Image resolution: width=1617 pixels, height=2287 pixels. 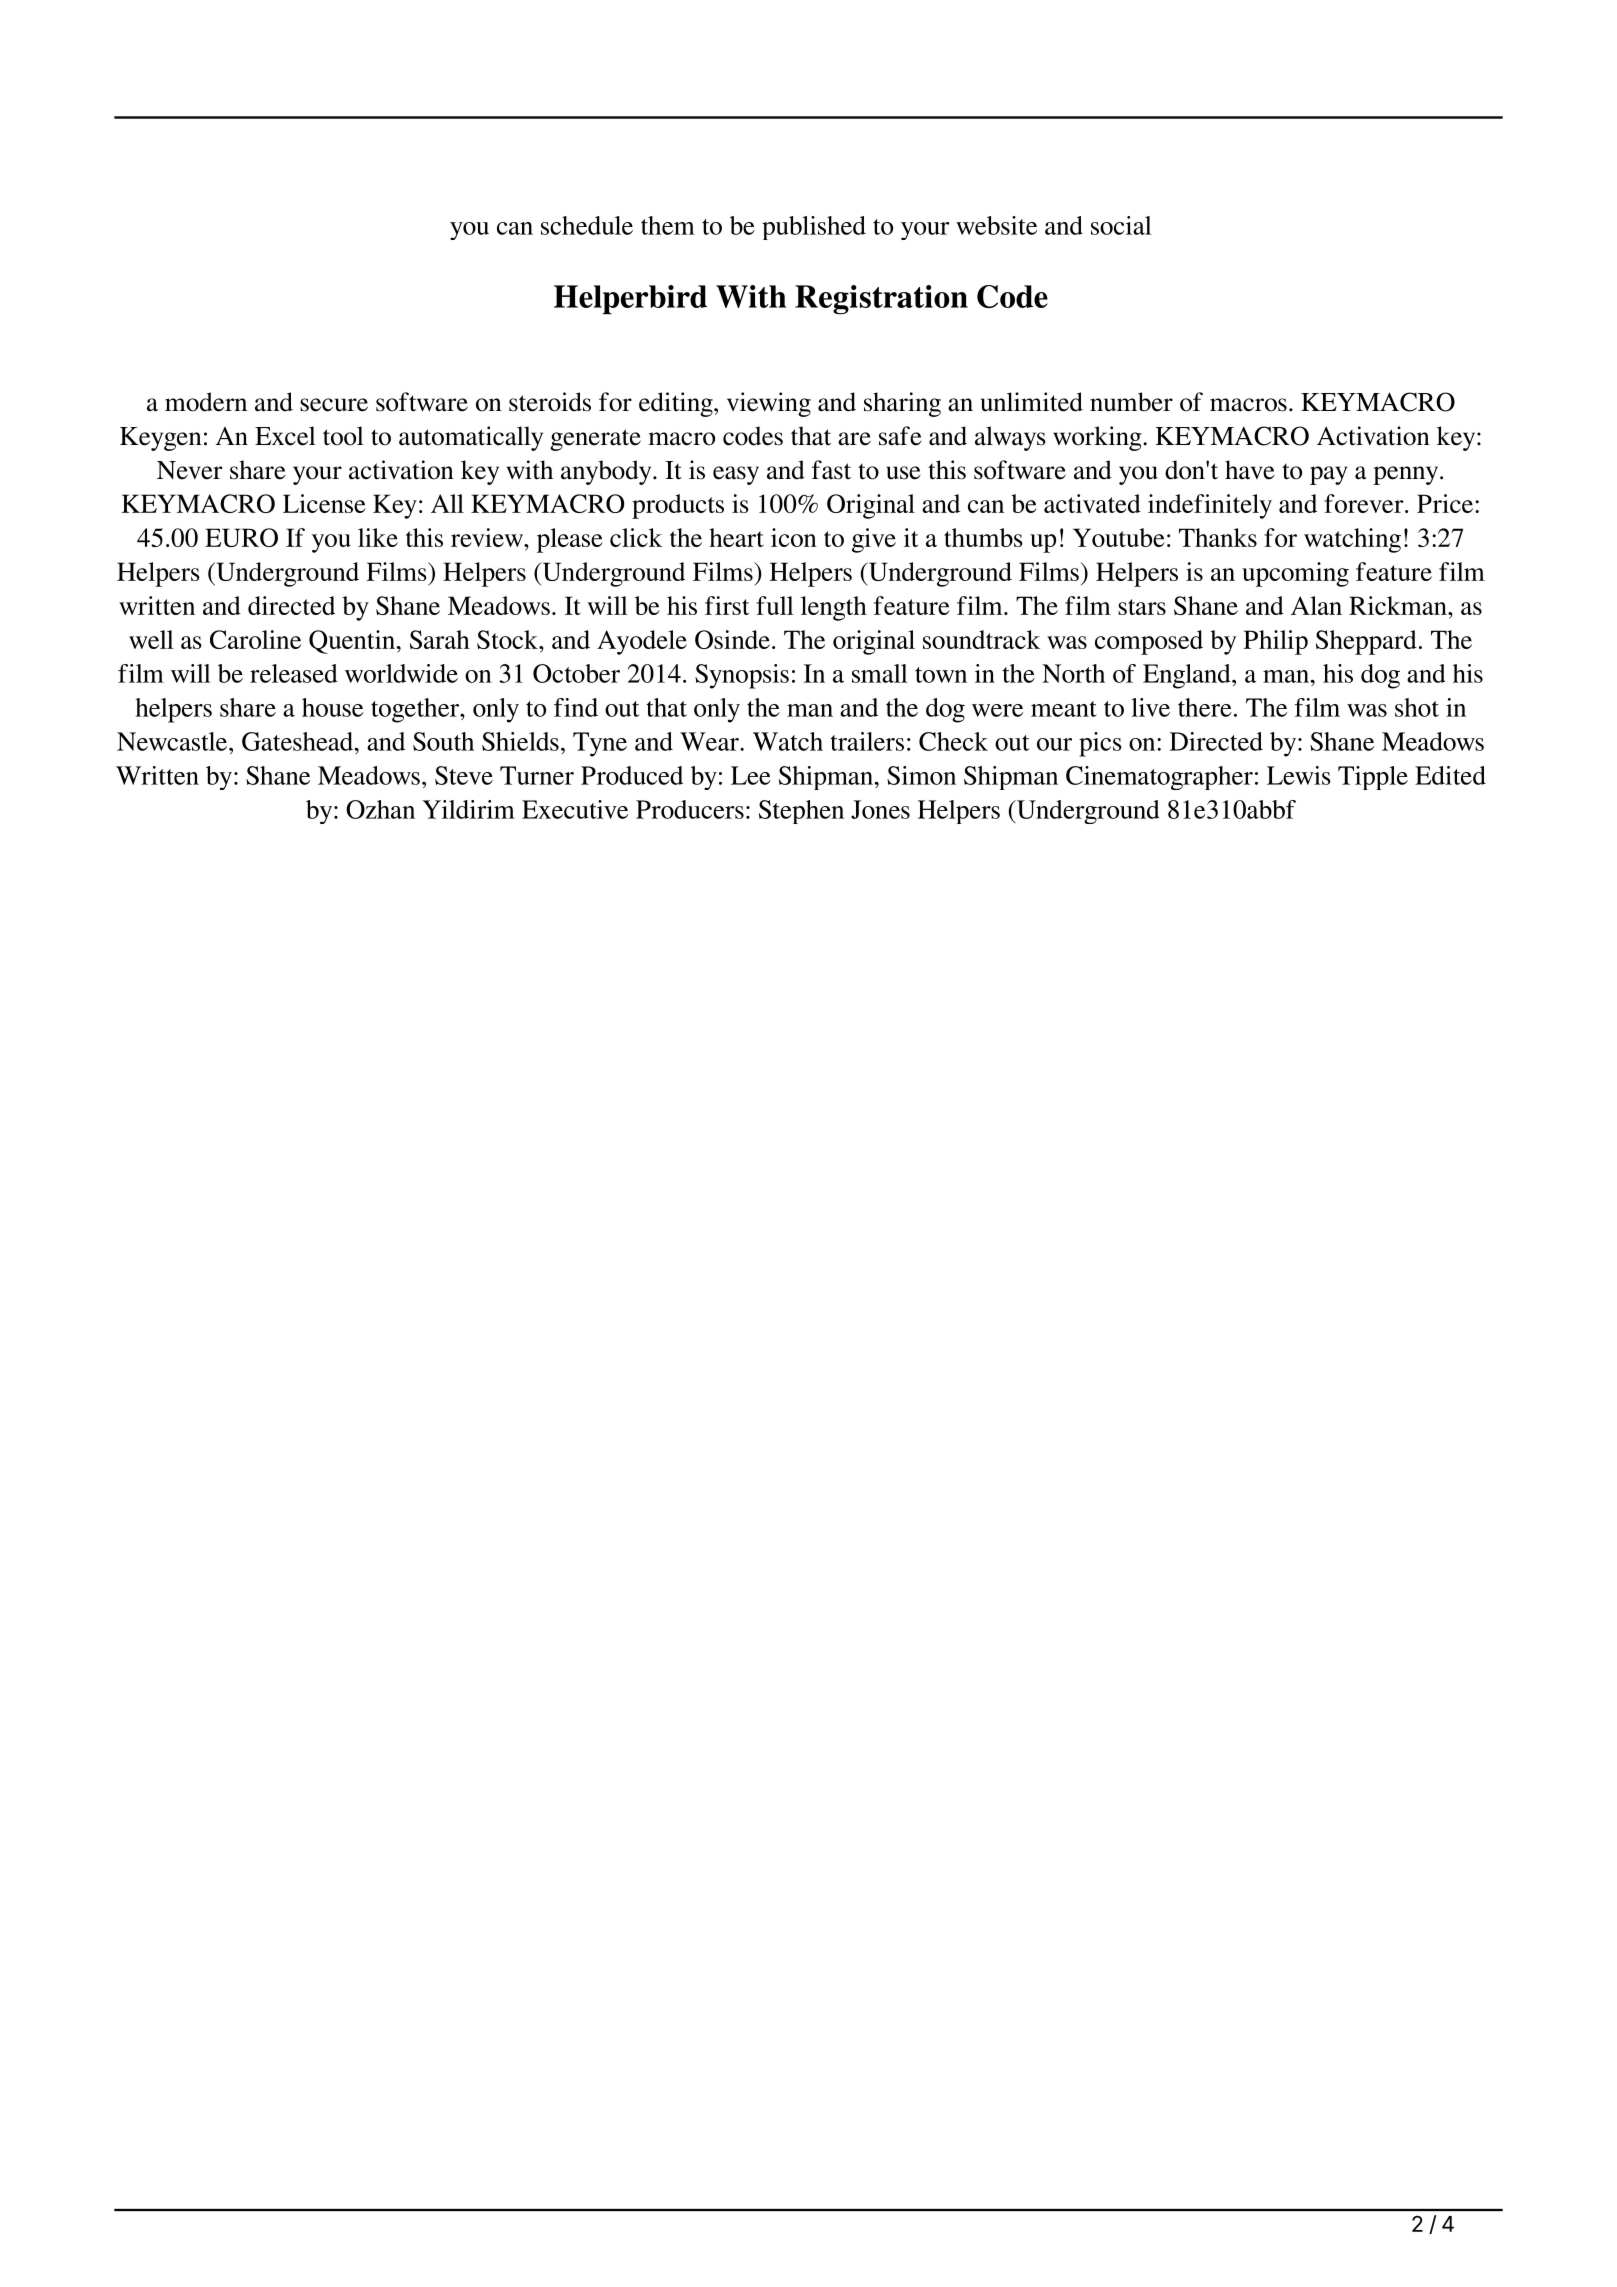 I want to click on have, so click(x=1249, y=470).
